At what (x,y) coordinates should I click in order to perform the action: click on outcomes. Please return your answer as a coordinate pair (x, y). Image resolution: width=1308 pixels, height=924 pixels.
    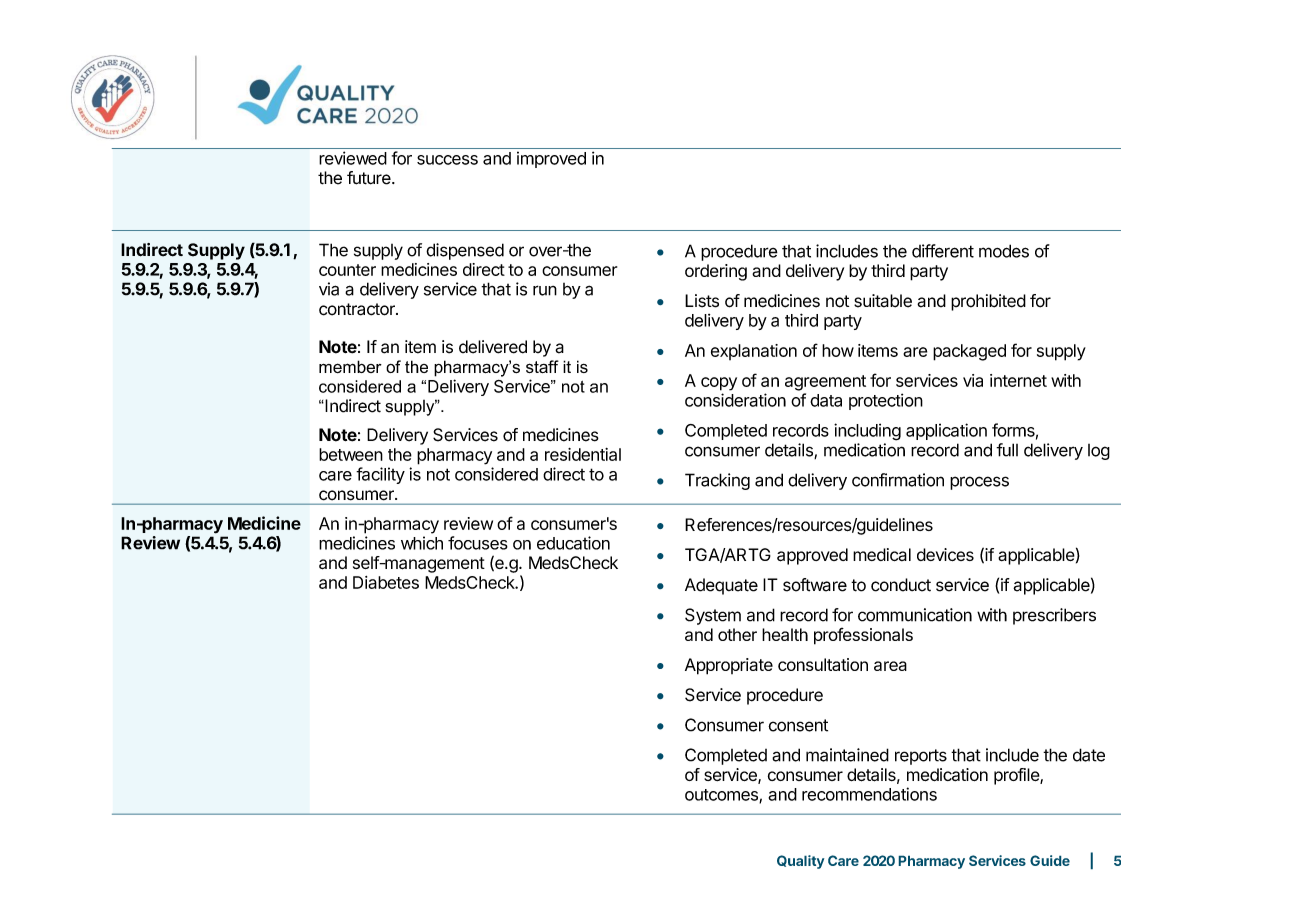
    Looking at the image, I should click on (722, 796).
